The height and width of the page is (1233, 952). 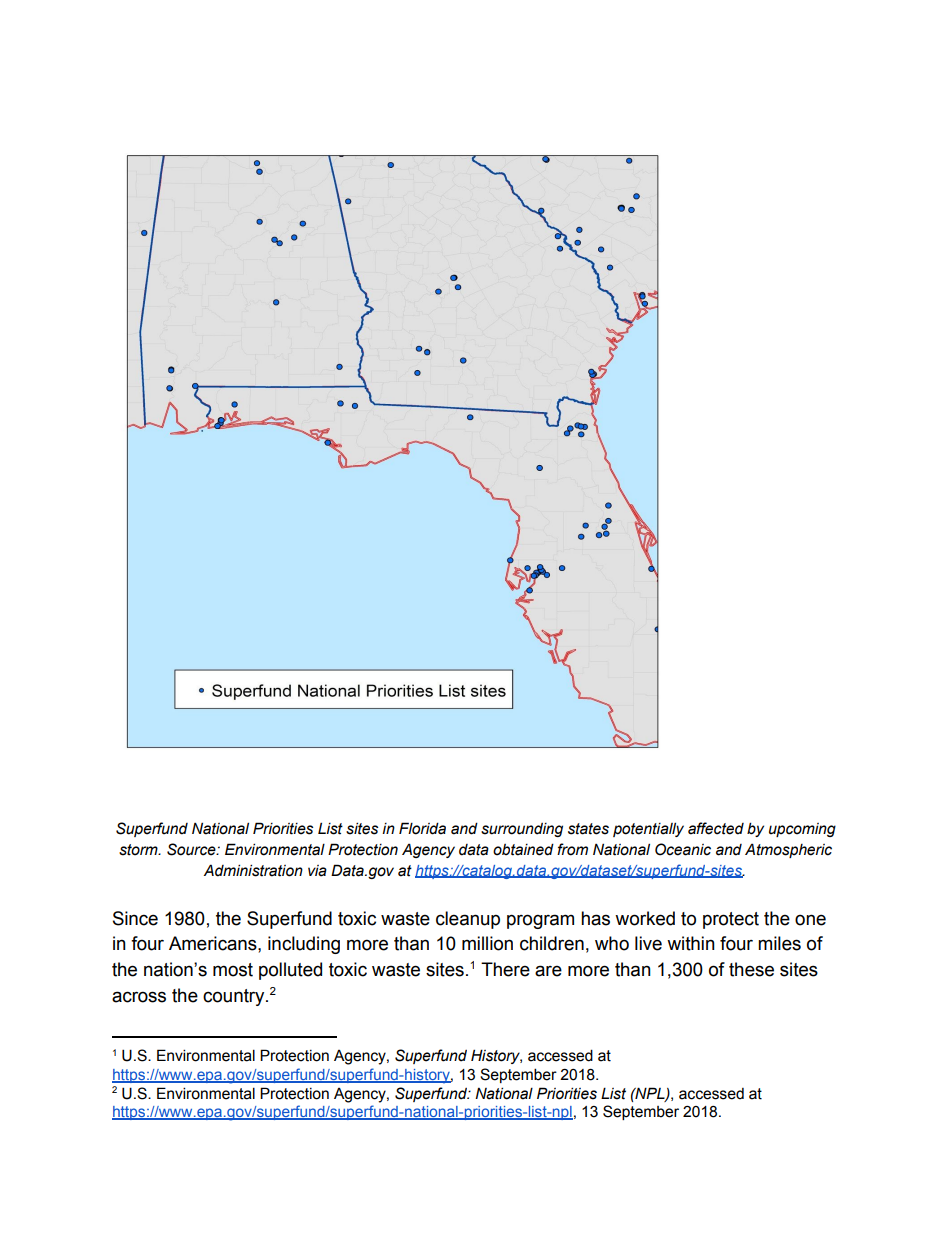 I want to click on affected, so click(x=716, y=828).
